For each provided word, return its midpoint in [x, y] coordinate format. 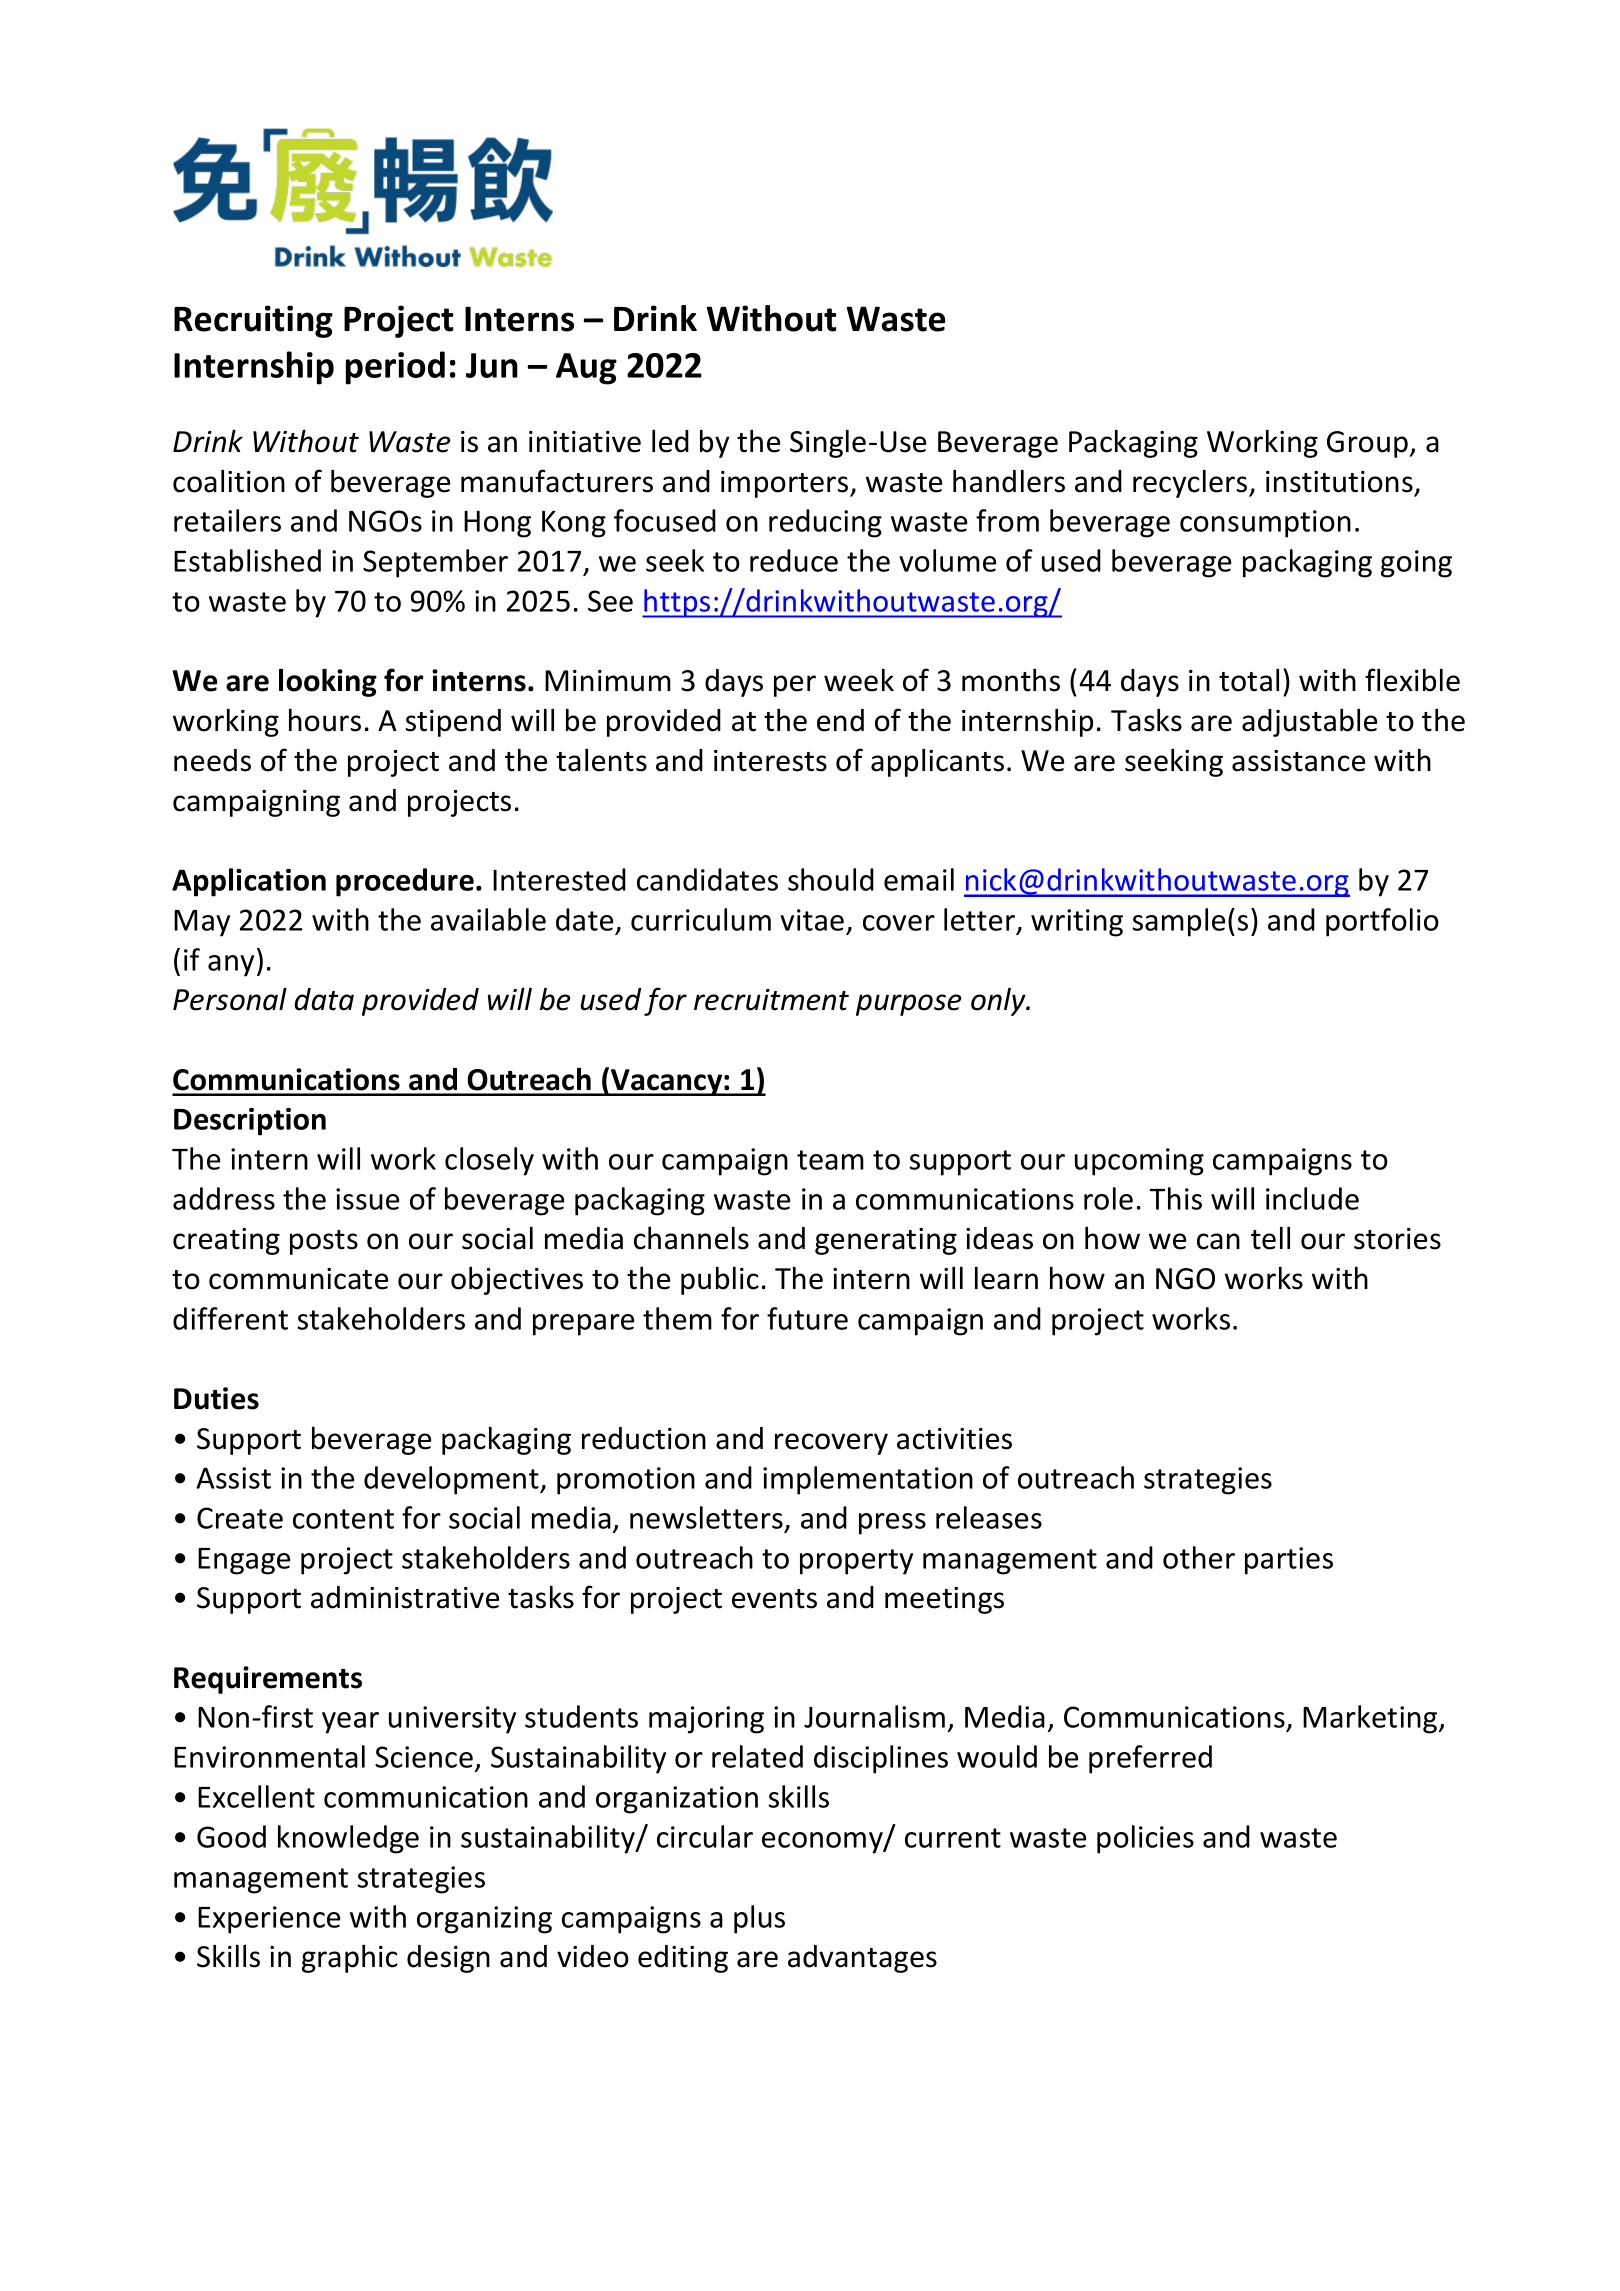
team [830, 1160]
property [856, 1562]
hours [325, 720]
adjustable [1309, 722]
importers [786, 484]
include [1312, 1198]
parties [1289, 1561]
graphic [350, 1958]
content [343, 1519]
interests [770, 761]
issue [367, 1199]
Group [1367, 444]
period [395, 368]
